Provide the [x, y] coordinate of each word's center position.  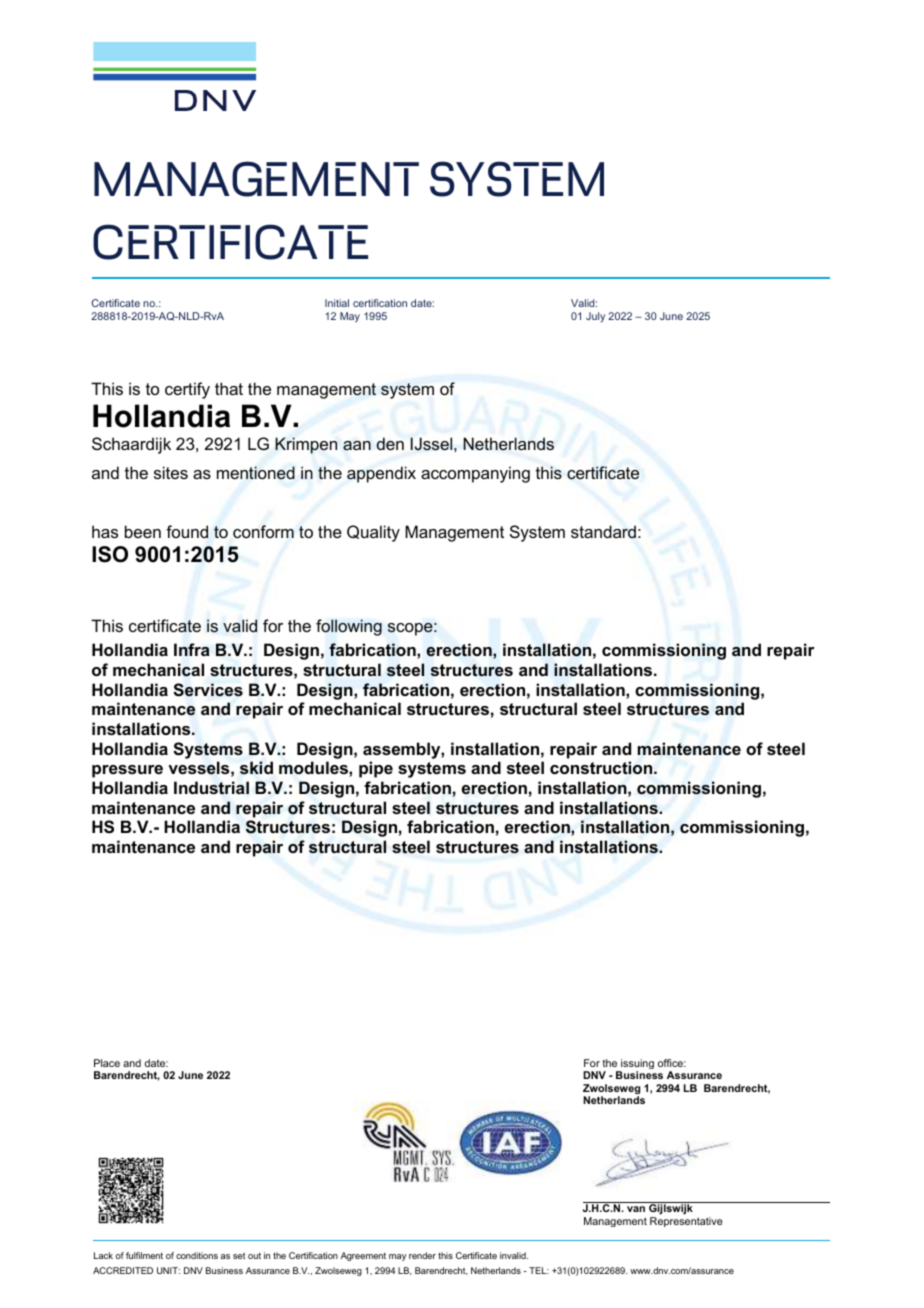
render [422, 1255]
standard [603, 531]
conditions [197, 1255]
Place [107, 1063]
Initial [337, 303]
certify [187, 390]
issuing [636, 1065]
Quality [373, 533]
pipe [376, 769]
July [595, 317]
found [187, 531]
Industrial [211, 788]
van [636, 1209]
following [349, 627]
